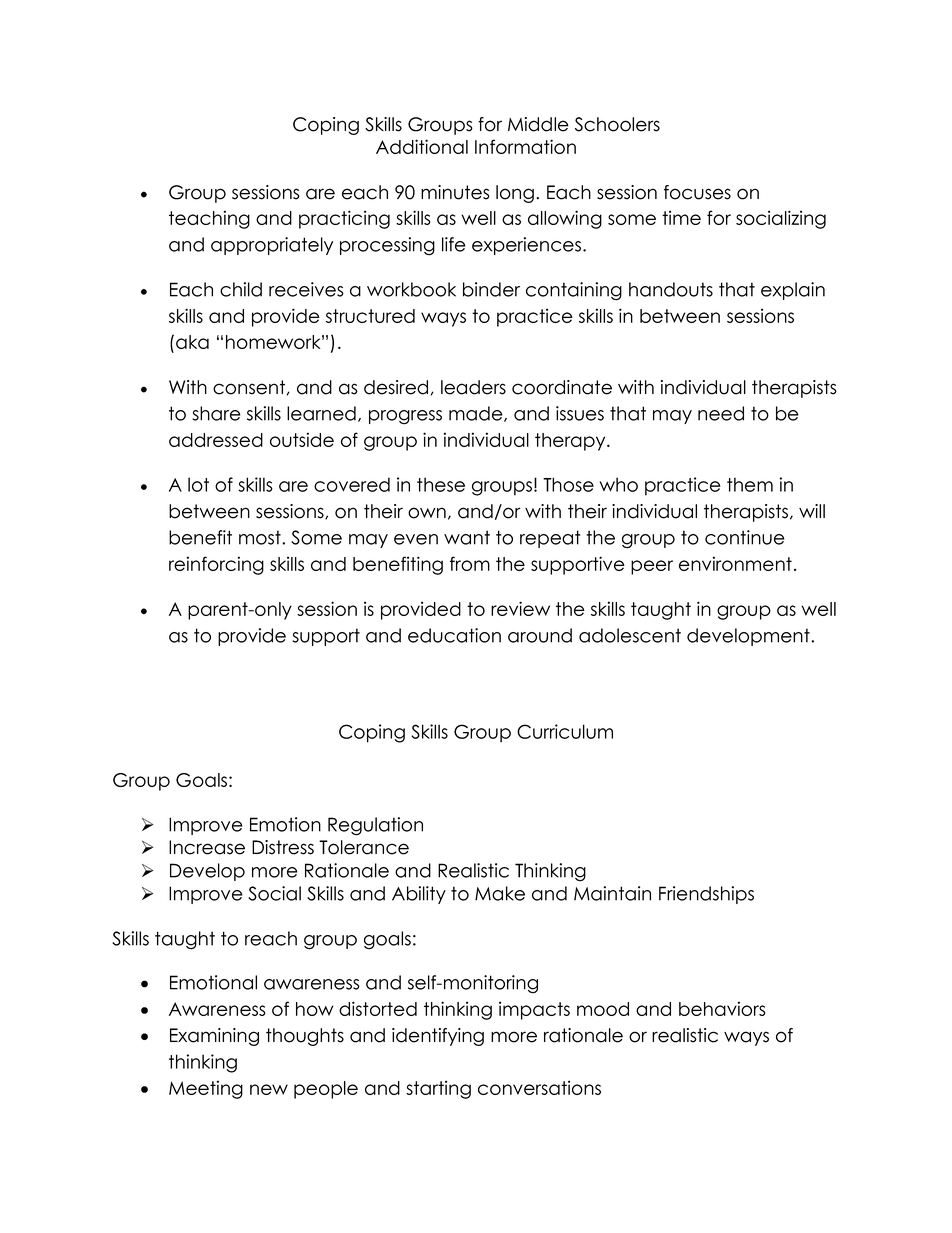  I want to click on Distress, so click(283, 847).
